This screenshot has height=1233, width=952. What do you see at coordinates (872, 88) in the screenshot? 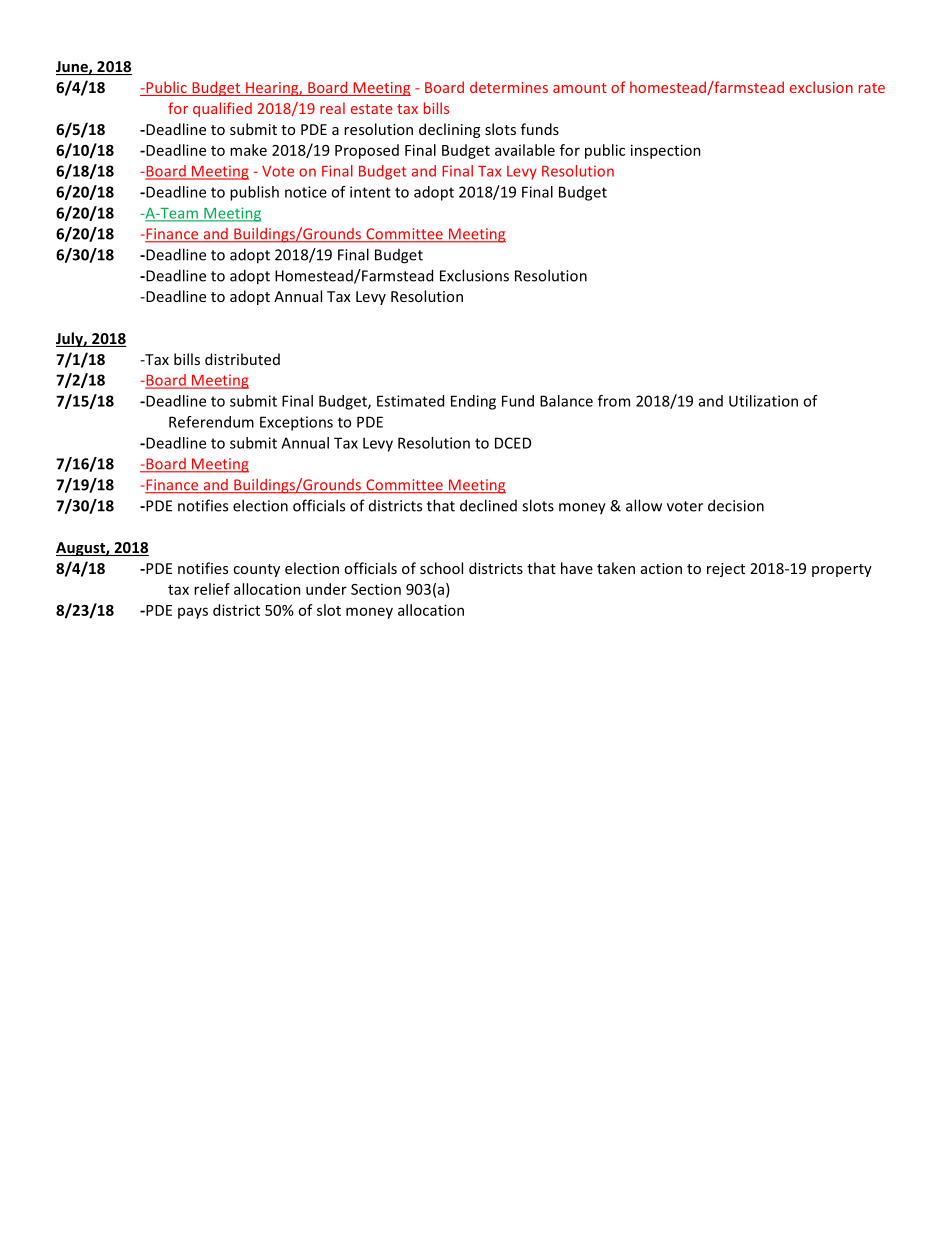
I see `rate` at bounding box center [872, 88].
